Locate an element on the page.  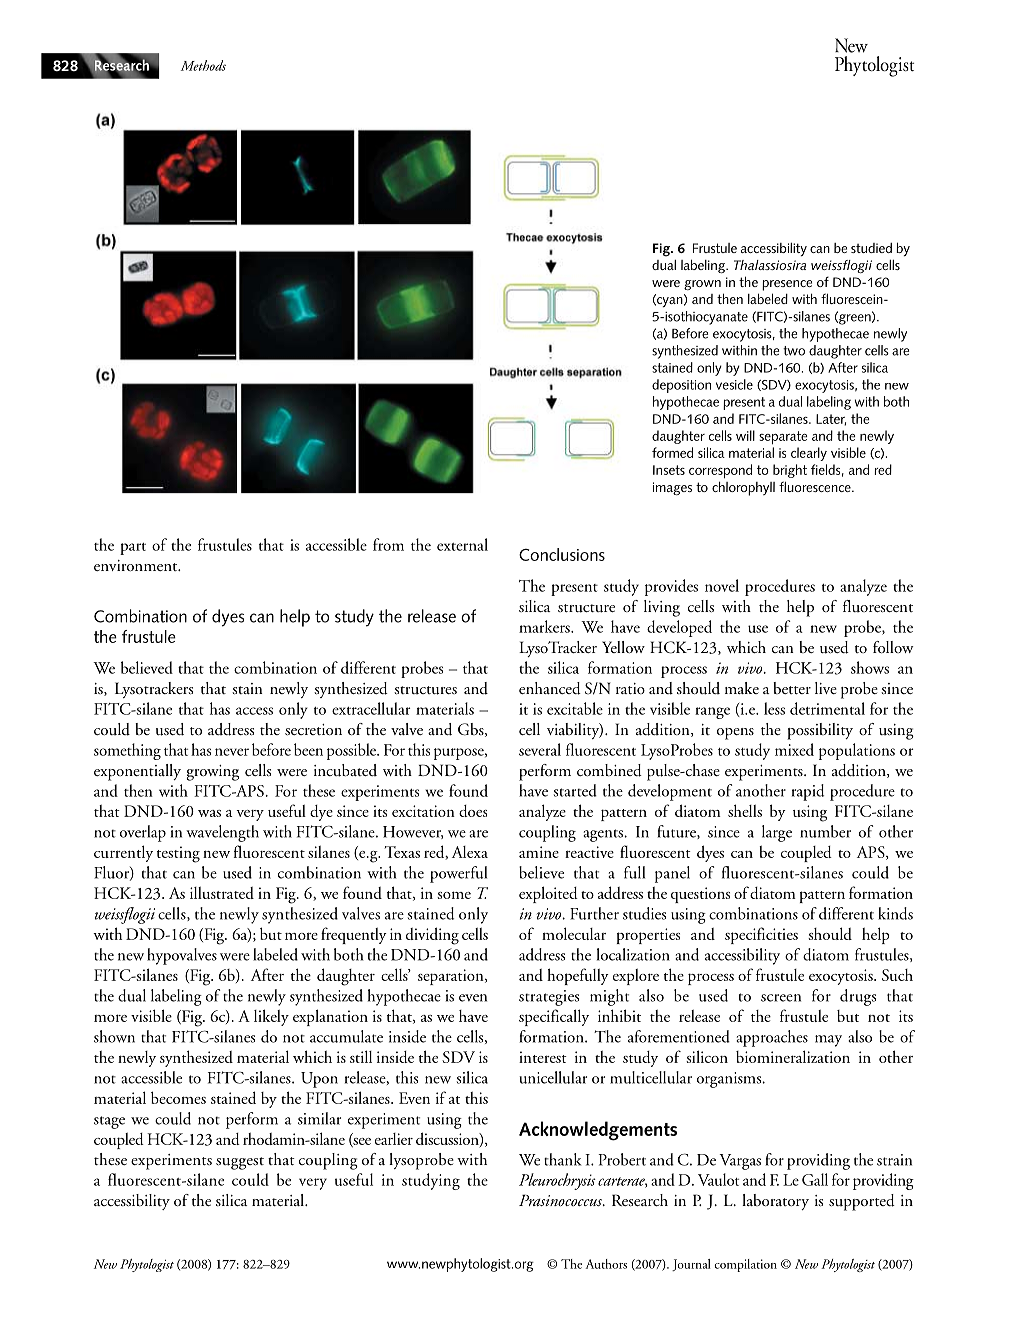
dividing is located at coordinates (432, 936).
